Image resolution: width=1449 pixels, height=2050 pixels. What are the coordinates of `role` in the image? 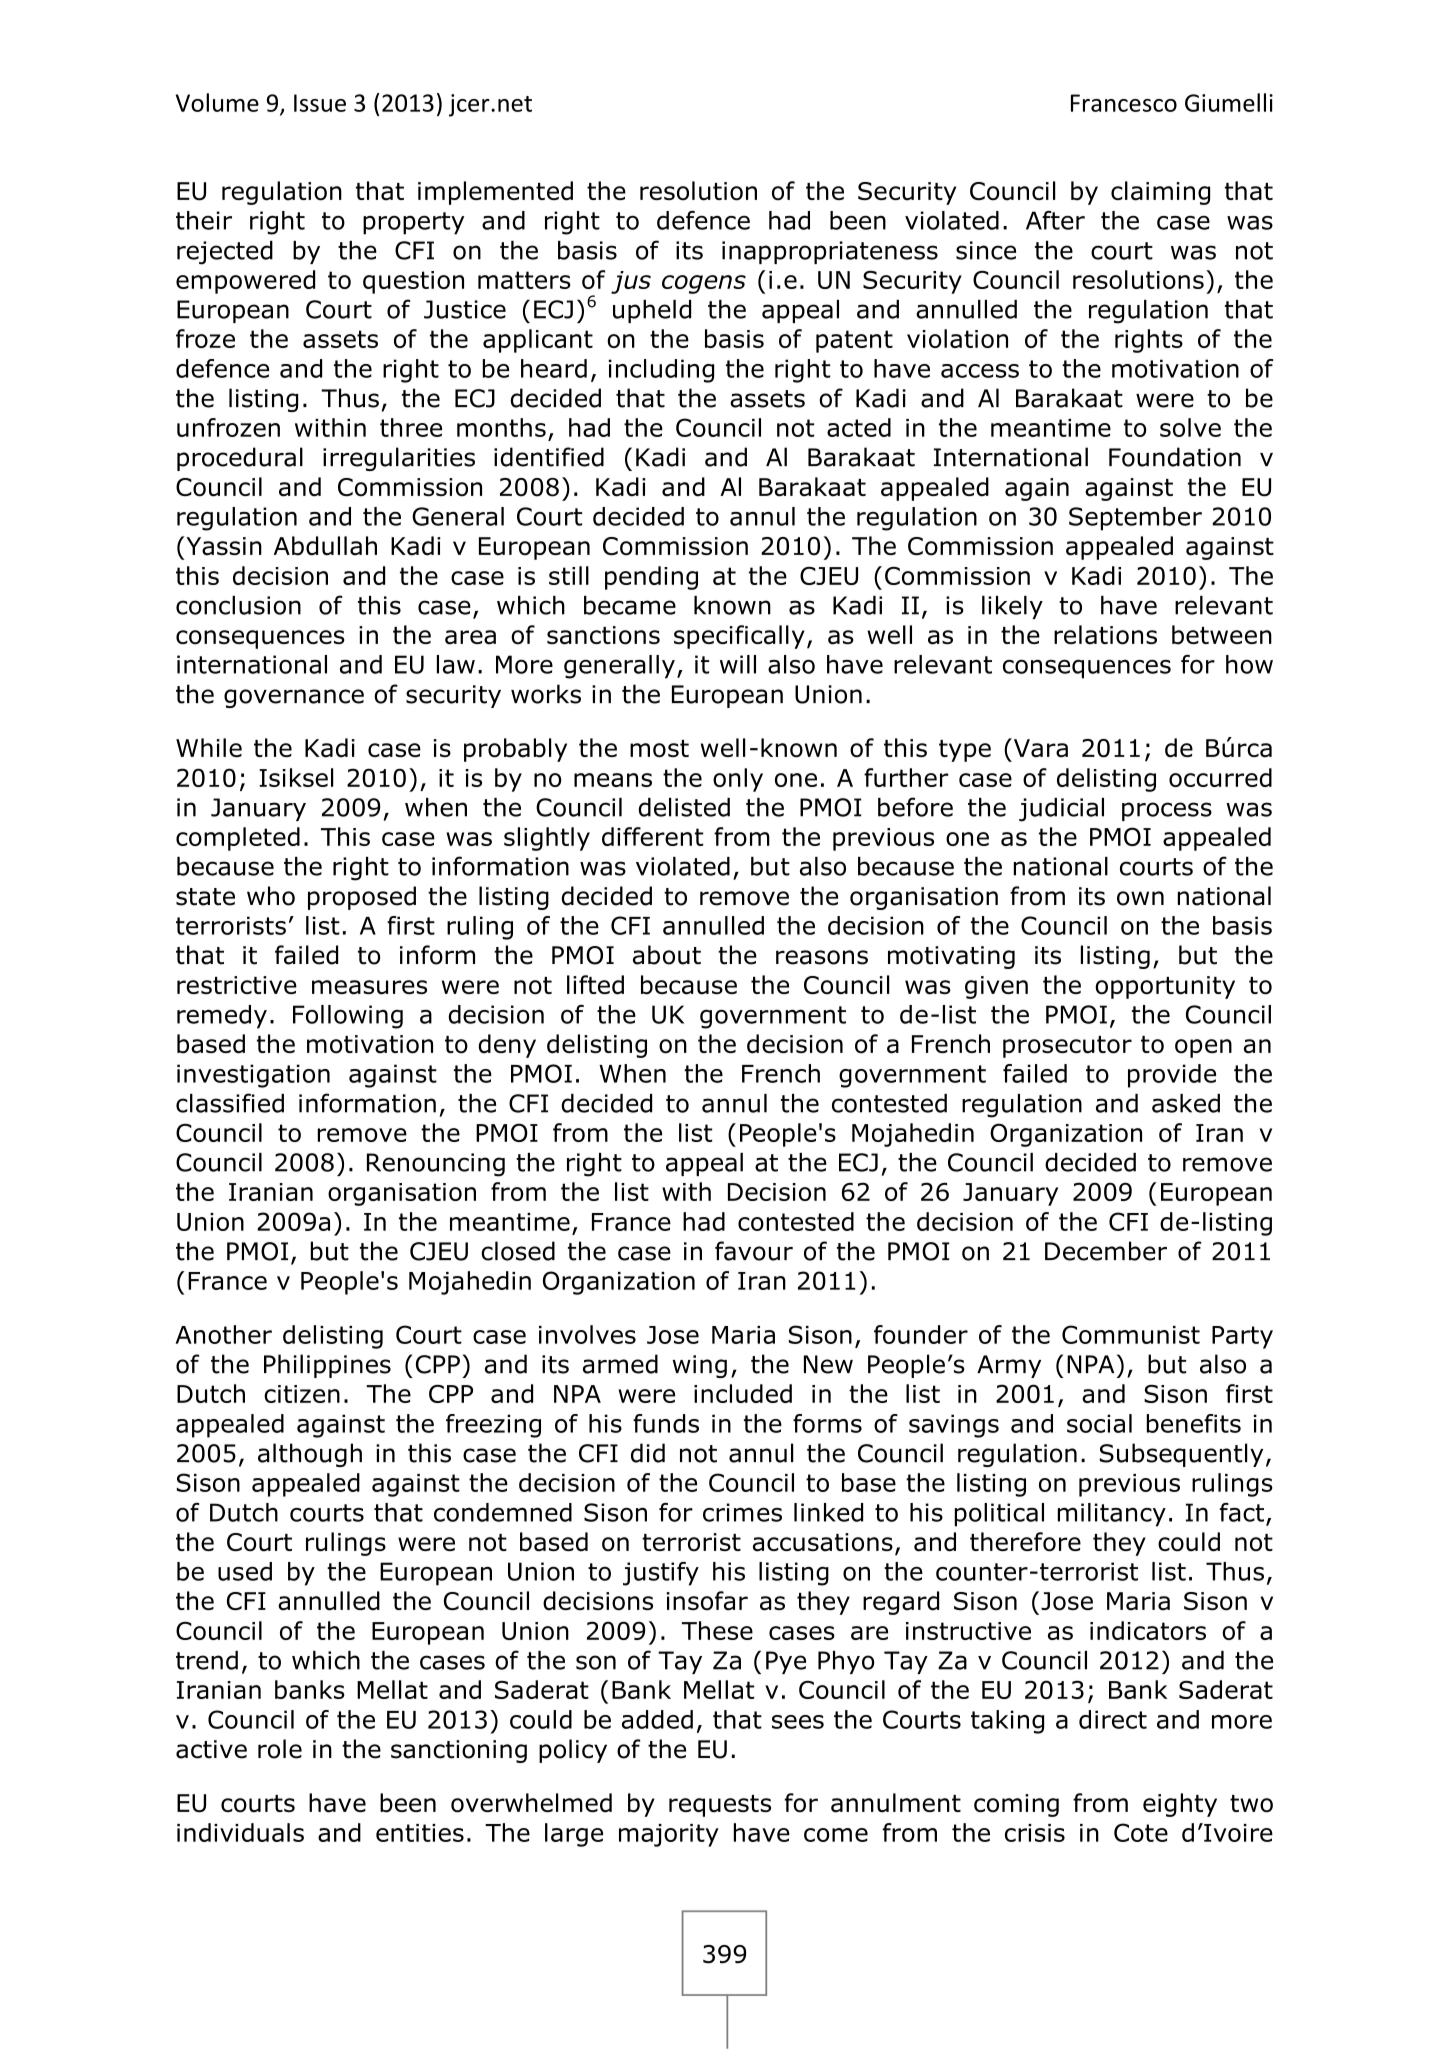 It's located at (280, 1749).
